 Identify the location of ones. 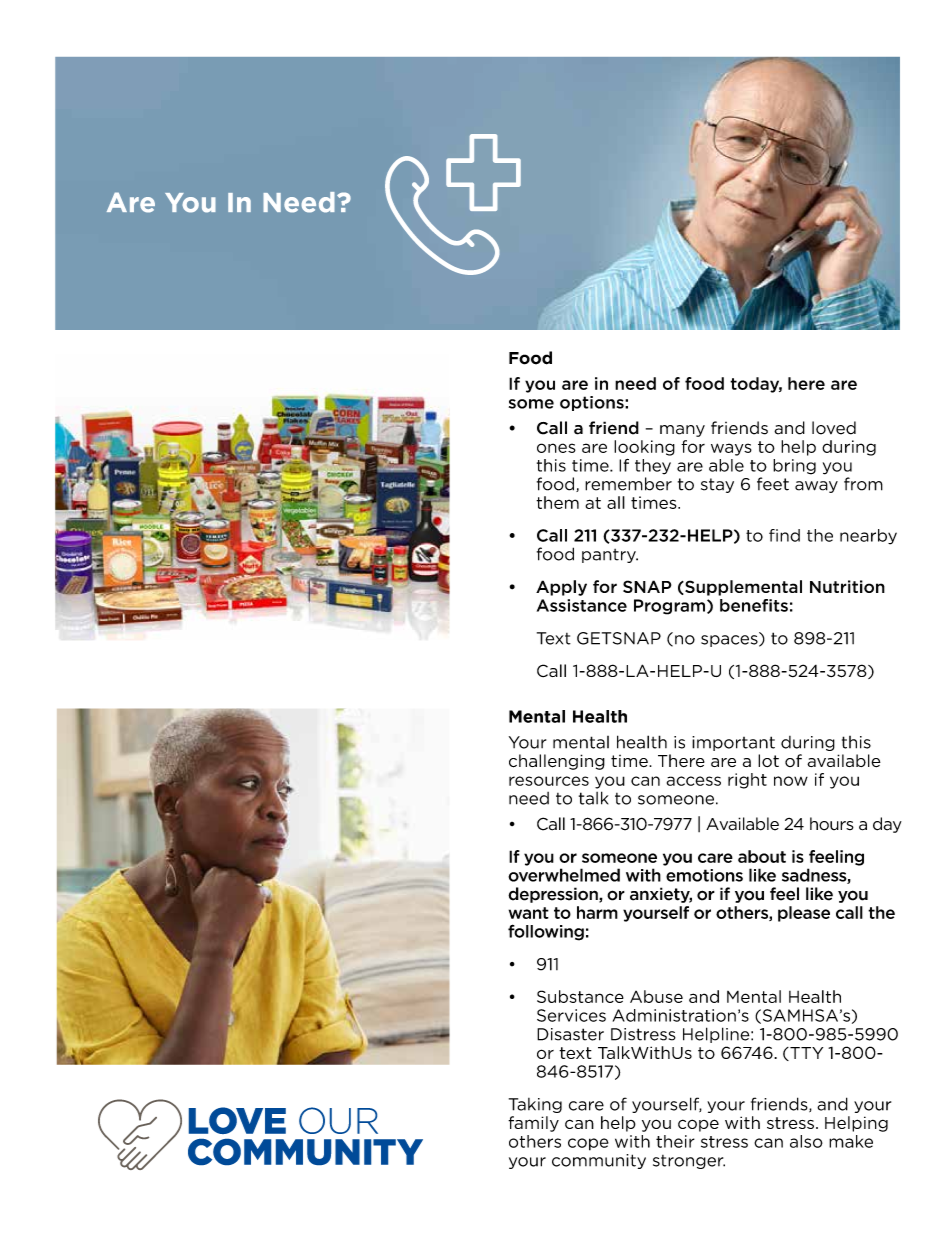
(556, 448).
